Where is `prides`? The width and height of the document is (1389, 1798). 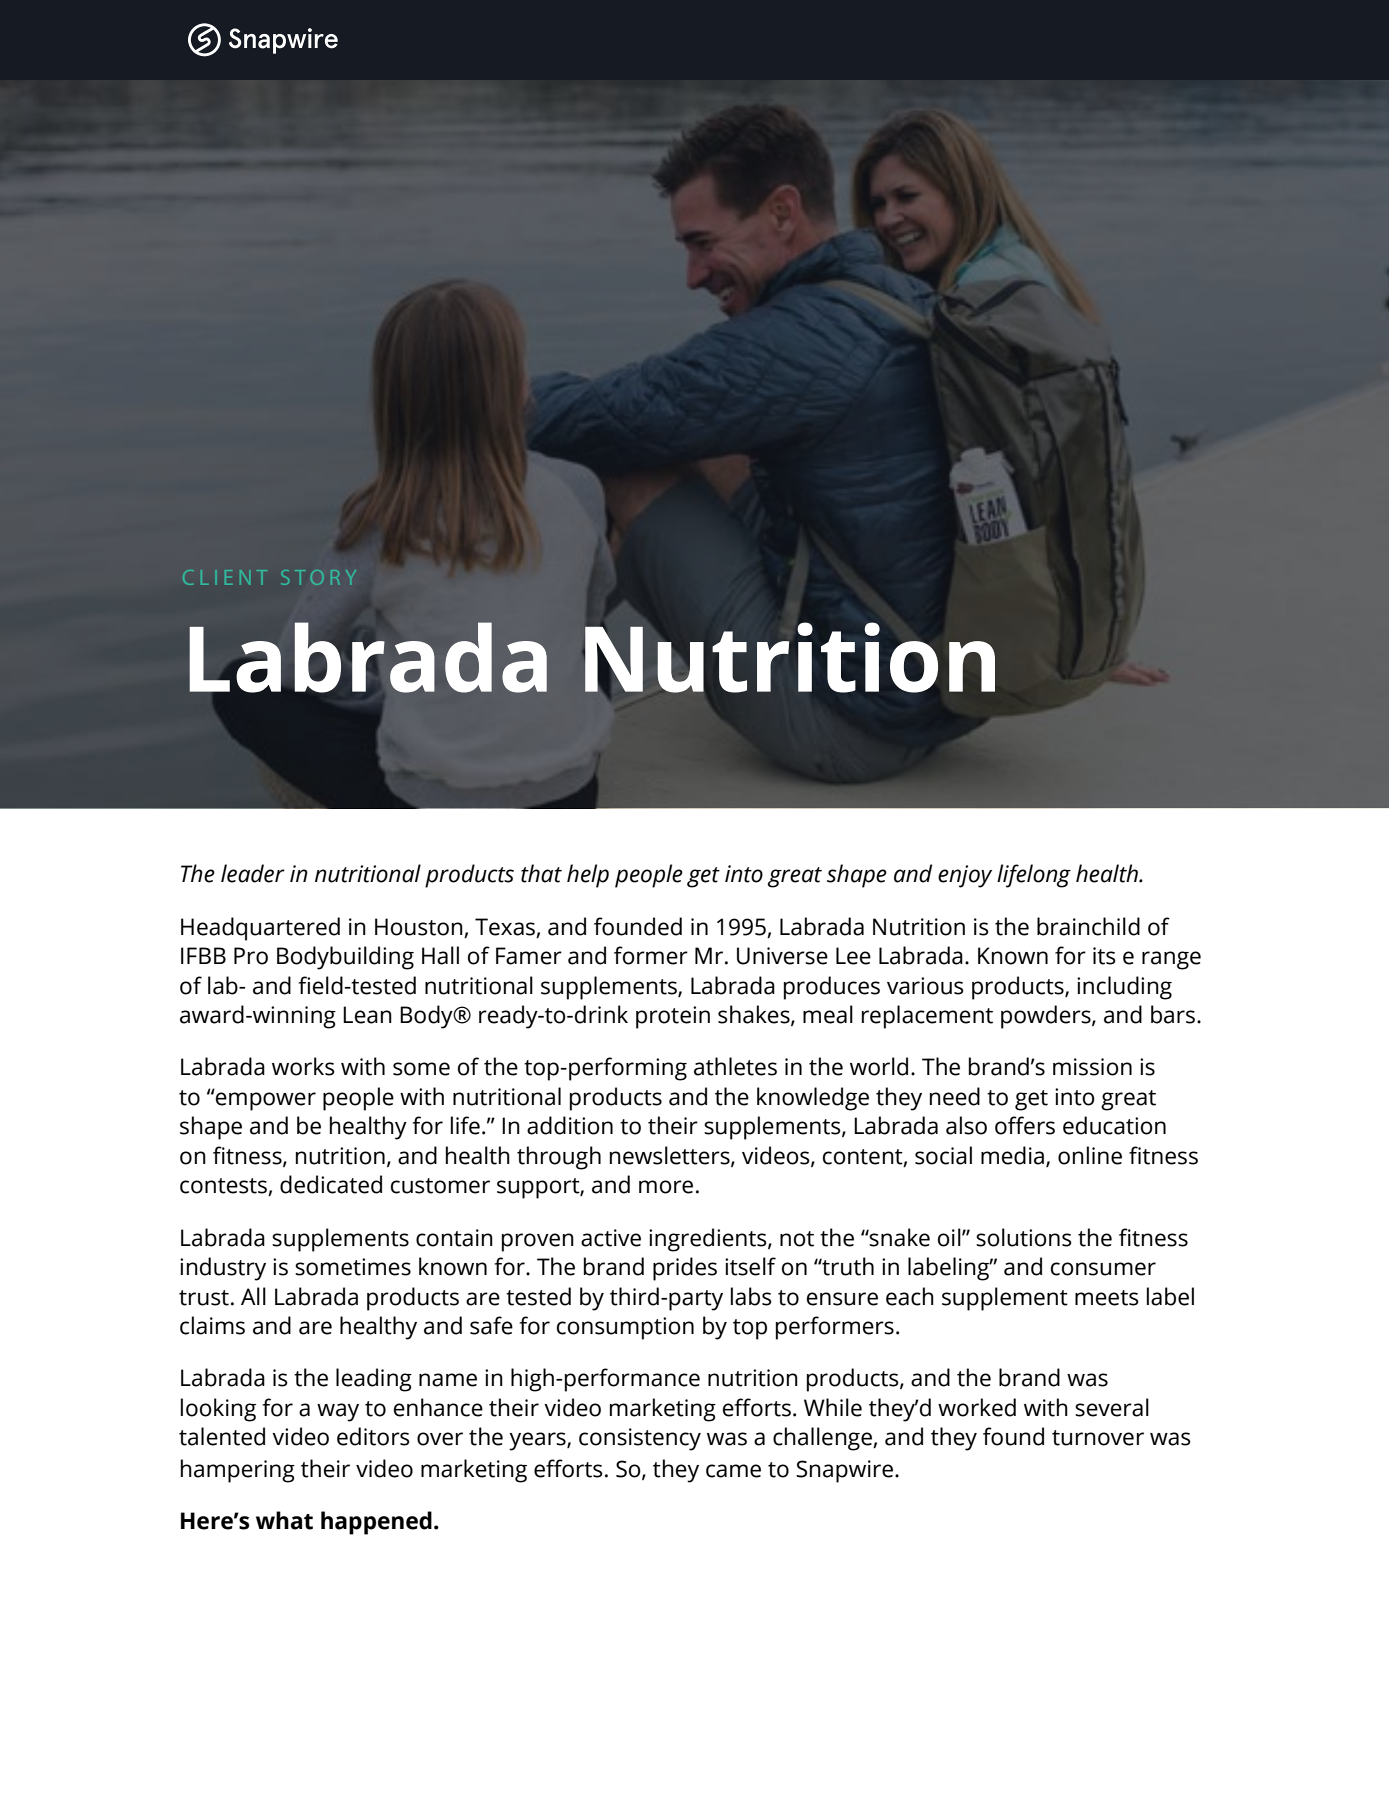
prides is located at coordinates (685, 1269).
